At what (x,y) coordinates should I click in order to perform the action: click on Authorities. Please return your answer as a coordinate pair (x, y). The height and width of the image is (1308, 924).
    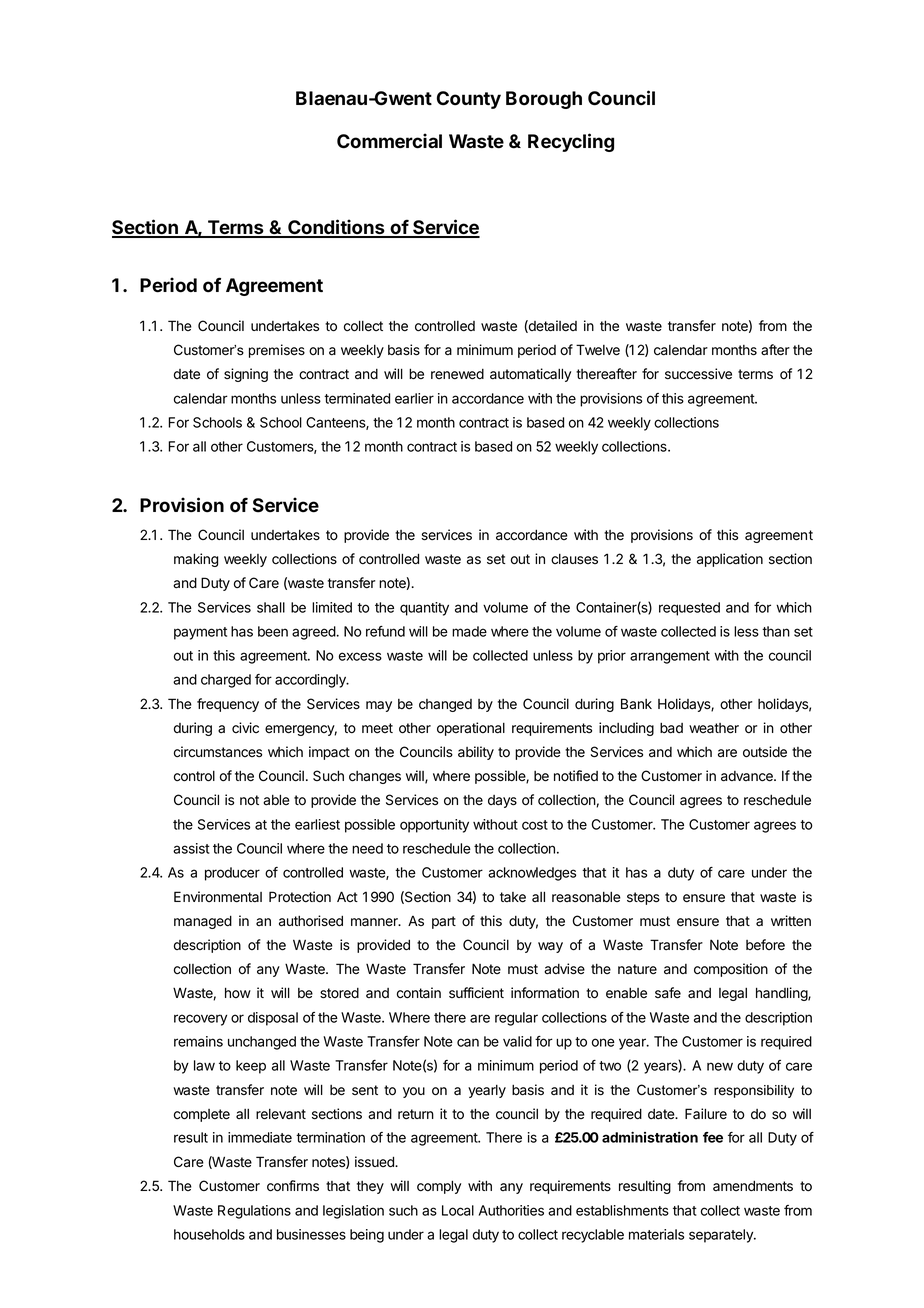
    Looking at the image, I should click on (511, 1210).
